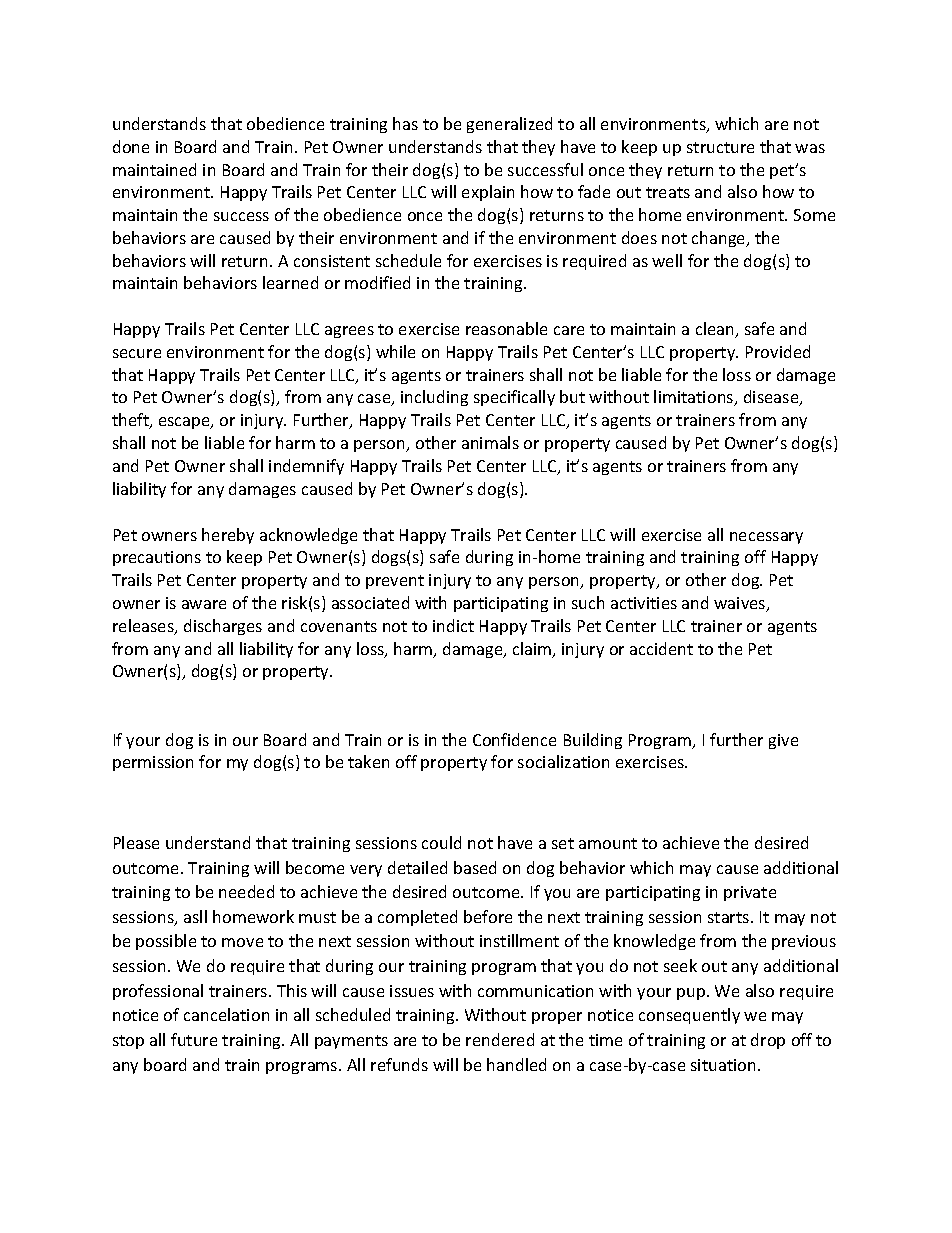 This screenshot has width=952, height=1233. What do you see at coordinates (185, 423) in the screenshot?
I see `escape` at bounding box center [185, 423].
